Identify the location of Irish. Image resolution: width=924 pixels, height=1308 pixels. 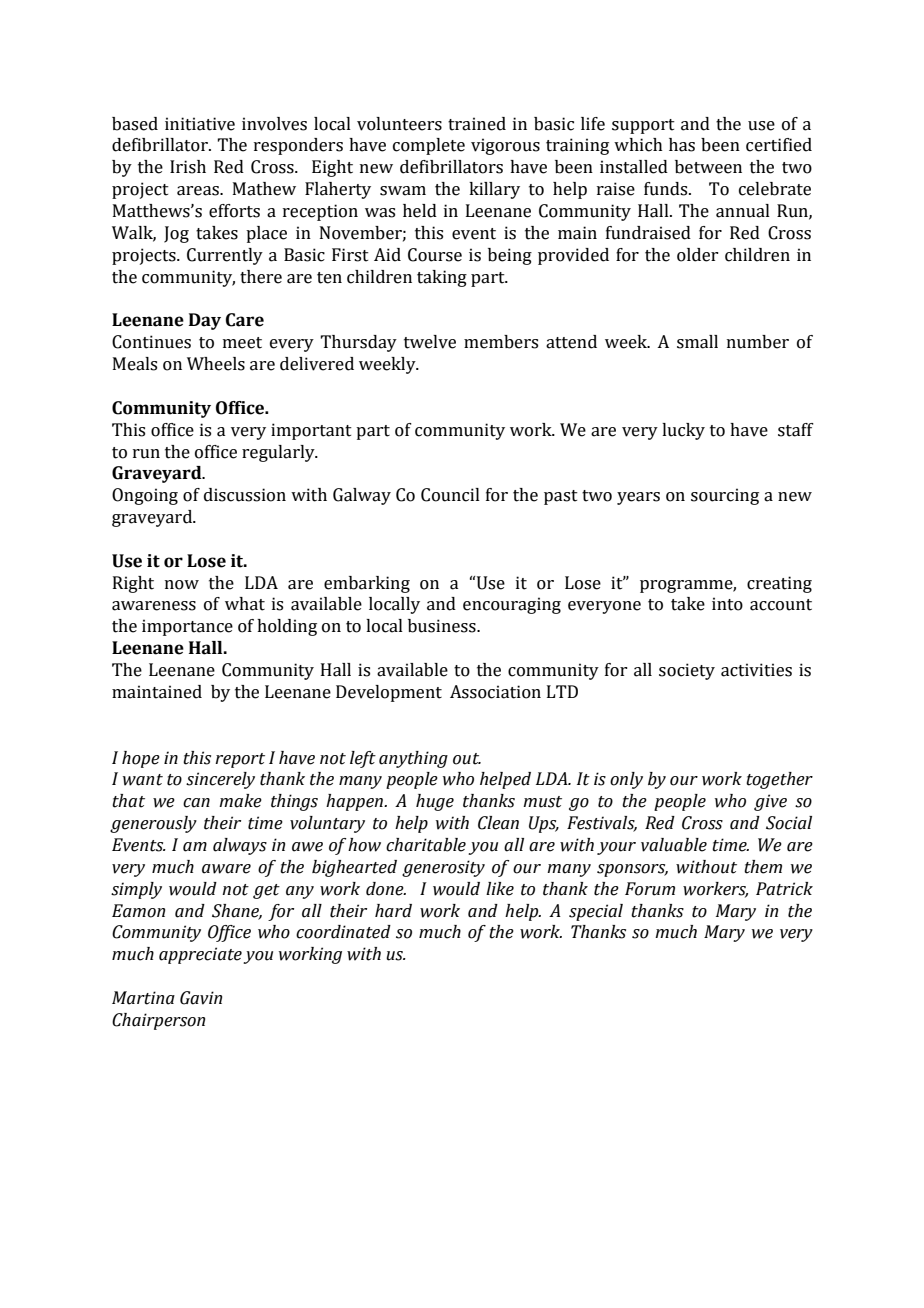
(188, 167).
